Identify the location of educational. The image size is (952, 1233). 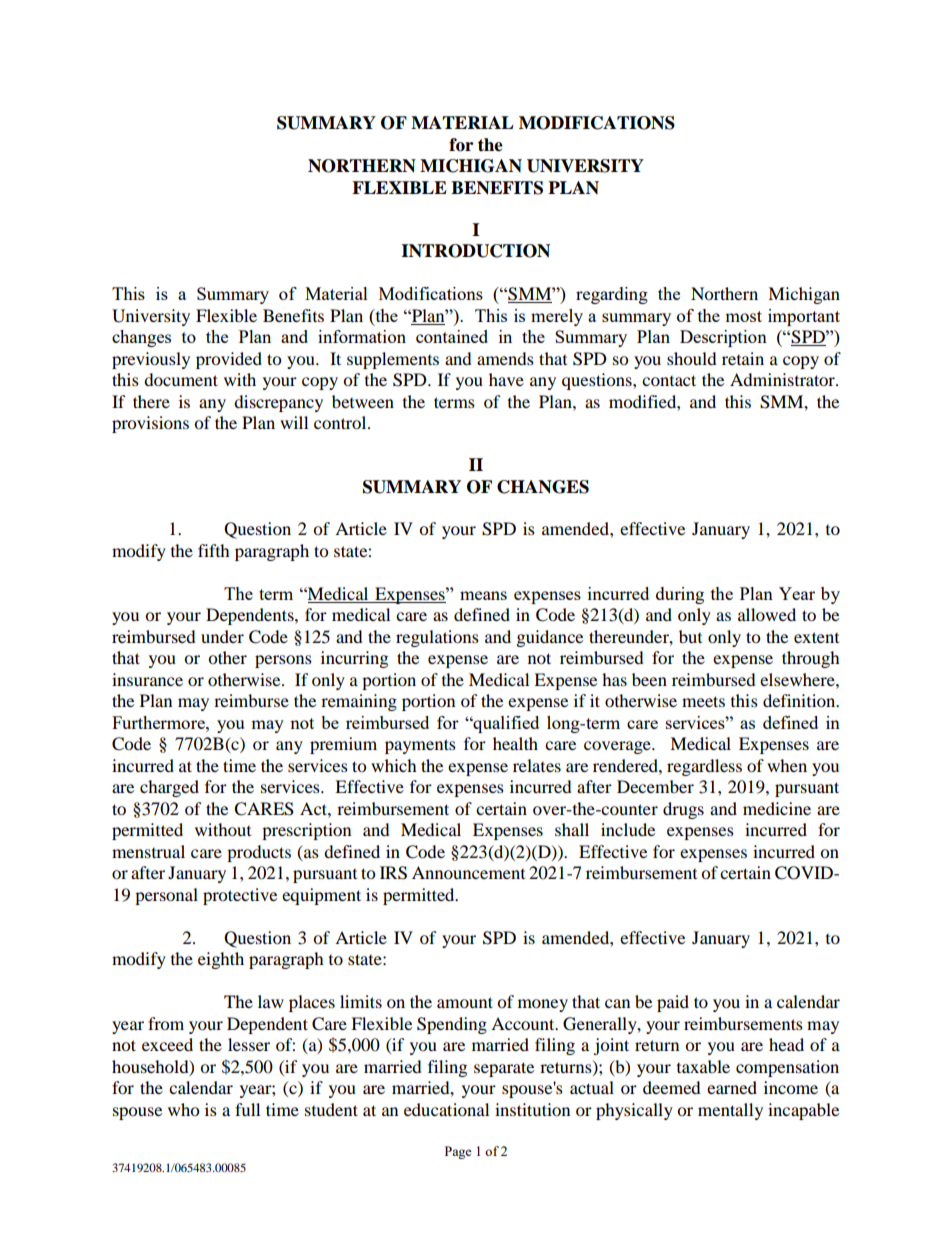
(446, 1109).
